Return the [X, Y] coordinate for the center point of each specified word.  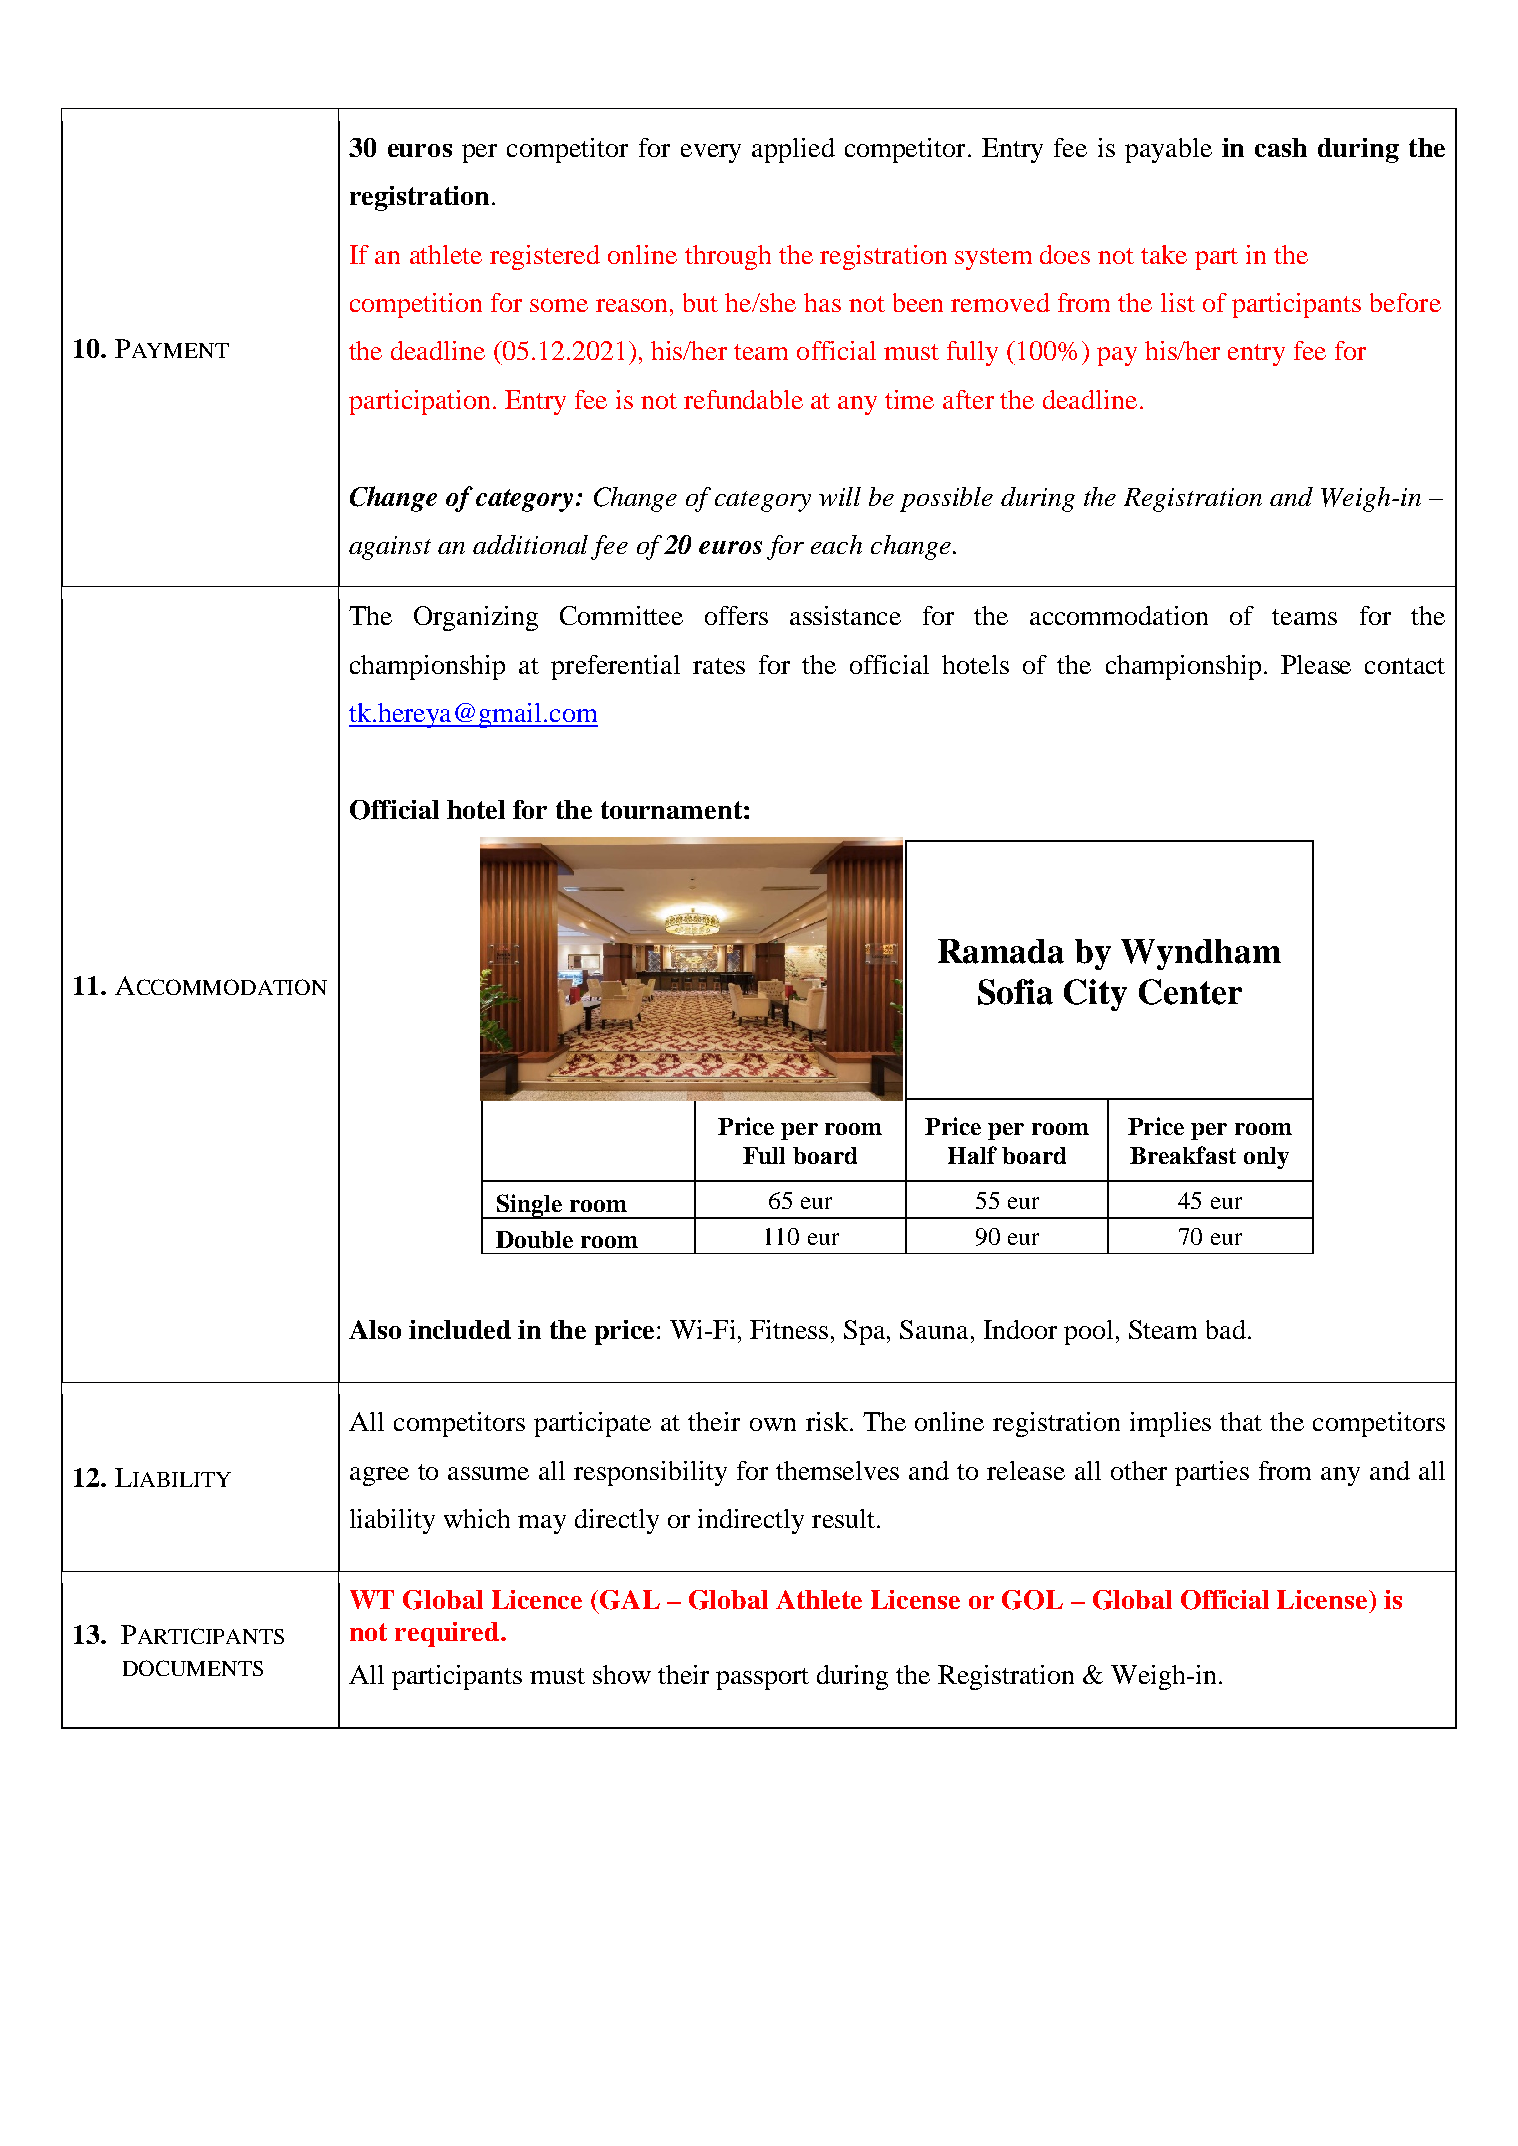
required [448, 1634]
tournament [671, 810]
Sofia [1015, 992]
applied [793, 150]
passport [762, 1679]
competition [416, 305]
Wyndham [1201, 954]
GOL [1032, 1600]
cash [1281, 147]
